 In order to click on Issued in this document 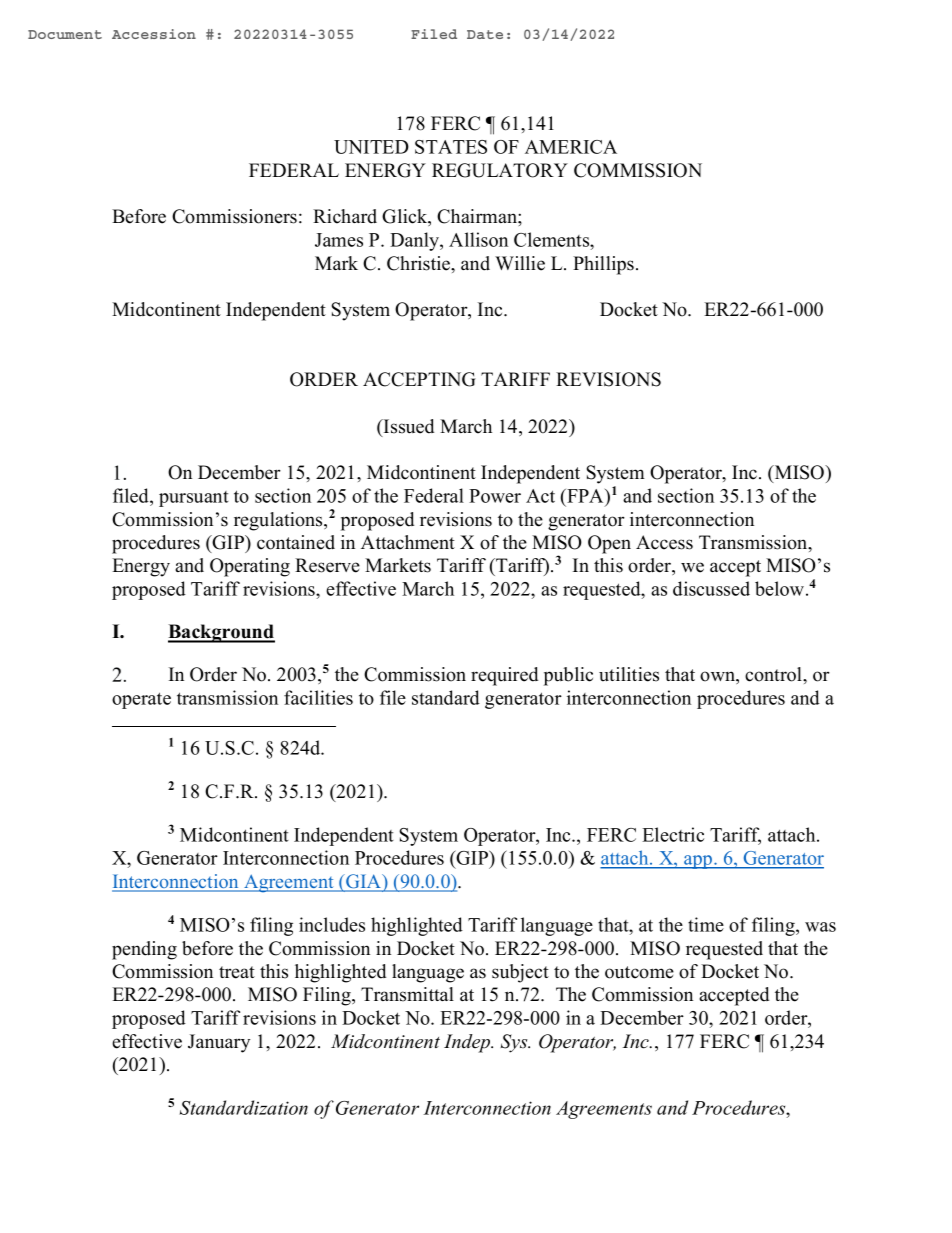, I will do `click(407, 427)`.
